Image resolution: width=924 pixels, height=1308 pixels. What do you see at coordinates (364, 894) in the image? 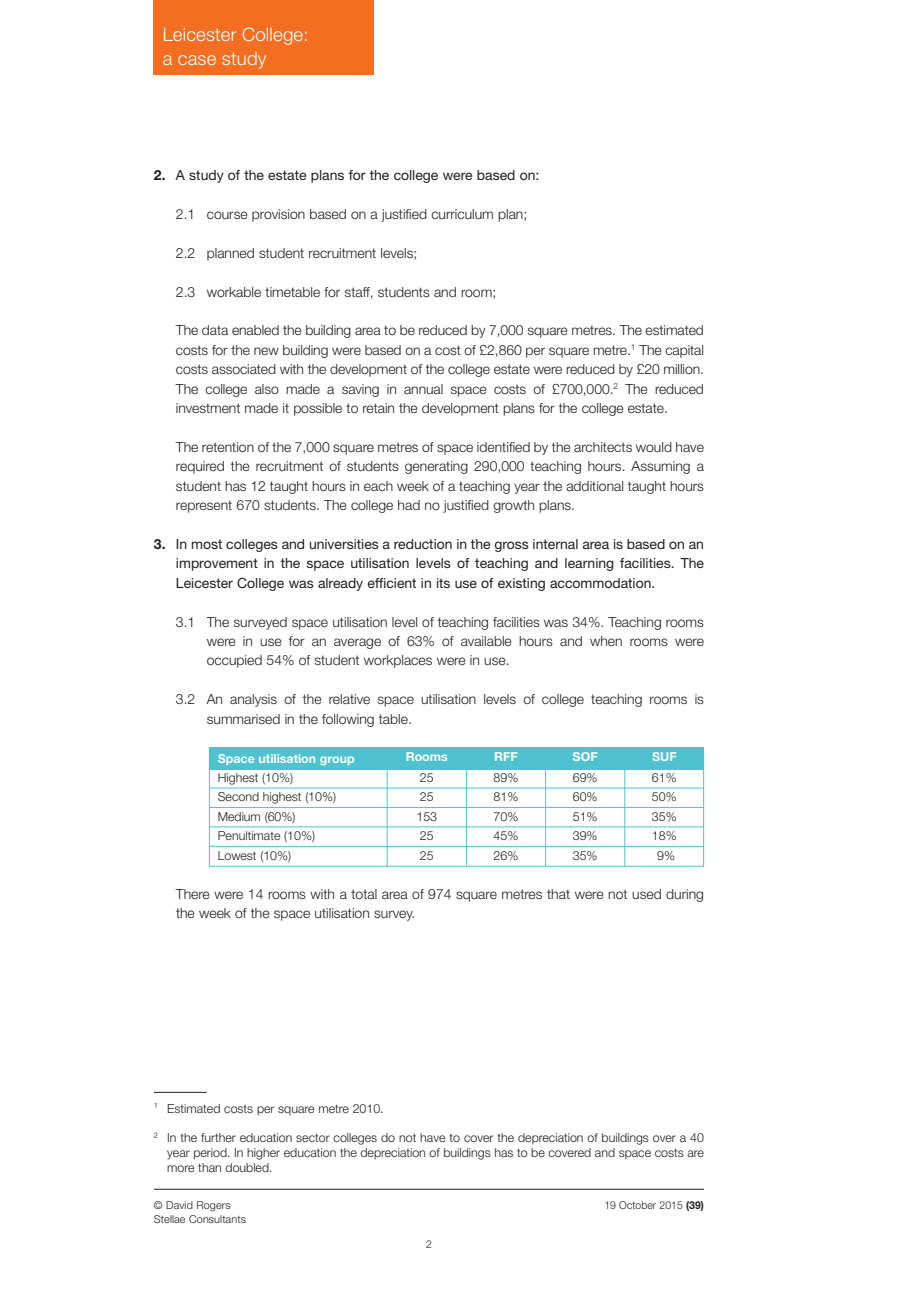
I see `total` at bounding box center [364, 894].
